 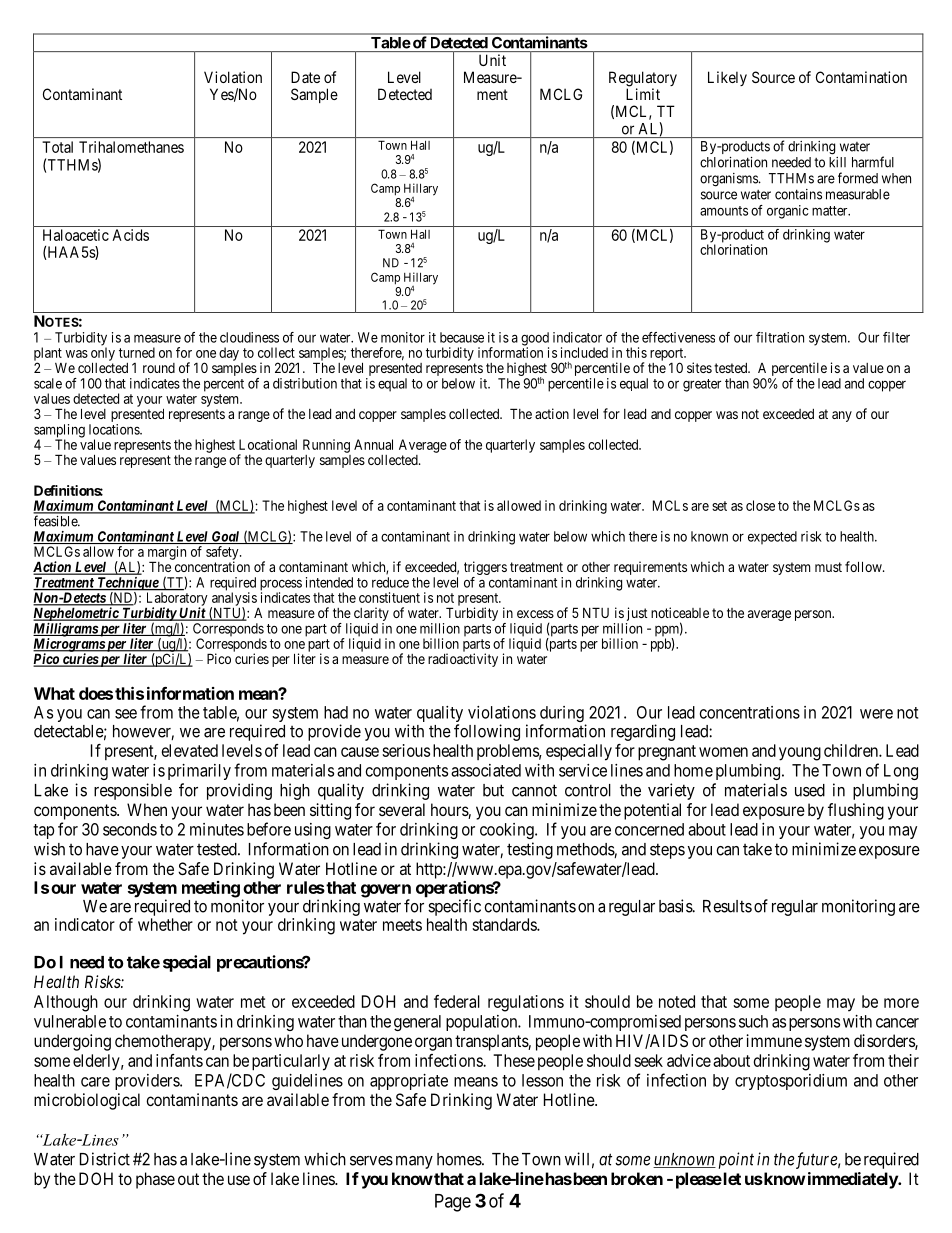 I want to click on Contamination, so click(x=861, y=77).
